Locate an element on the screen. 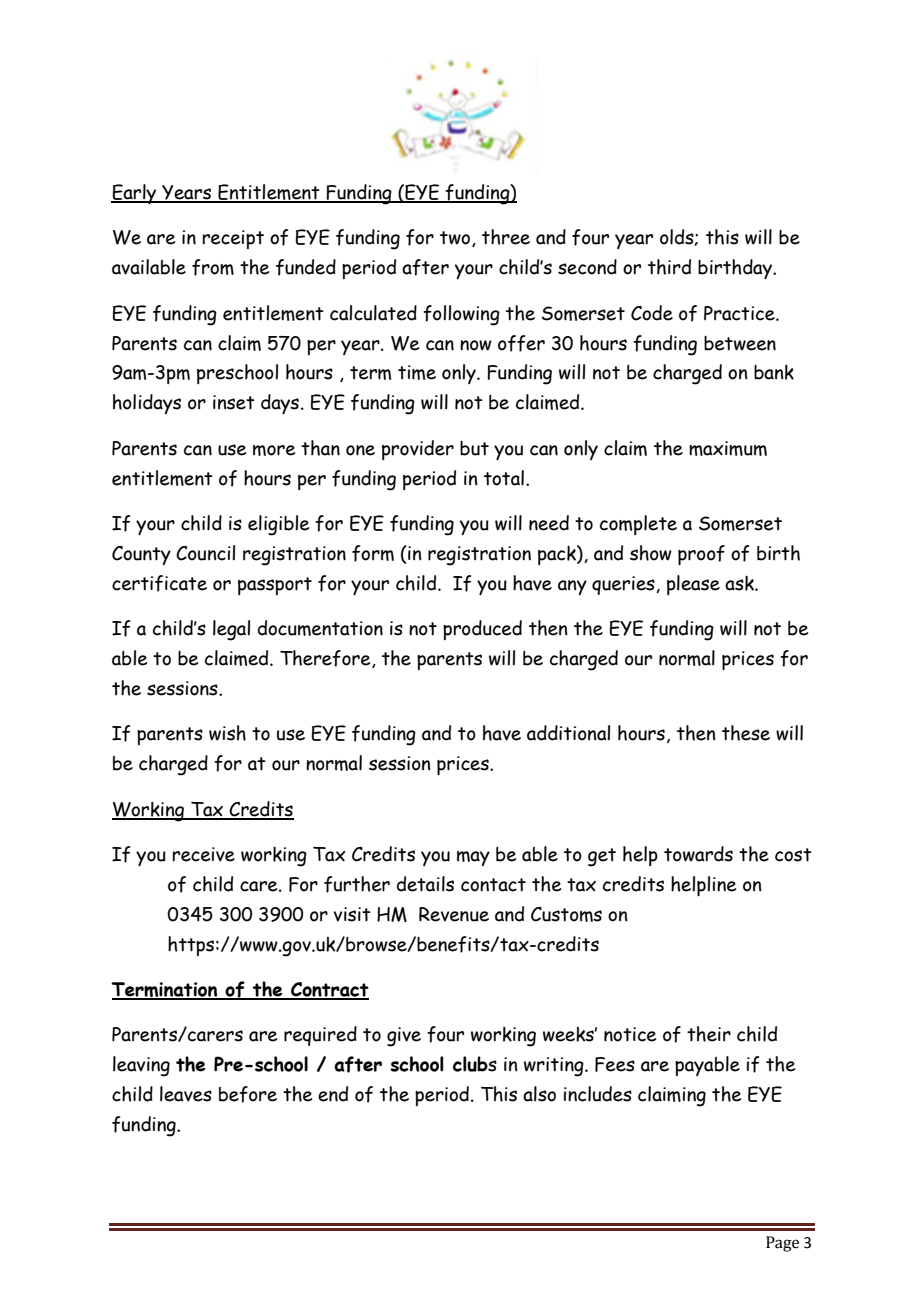 This screenshot has height=1308, width=924. additional is located at coordinates (568, 733).
